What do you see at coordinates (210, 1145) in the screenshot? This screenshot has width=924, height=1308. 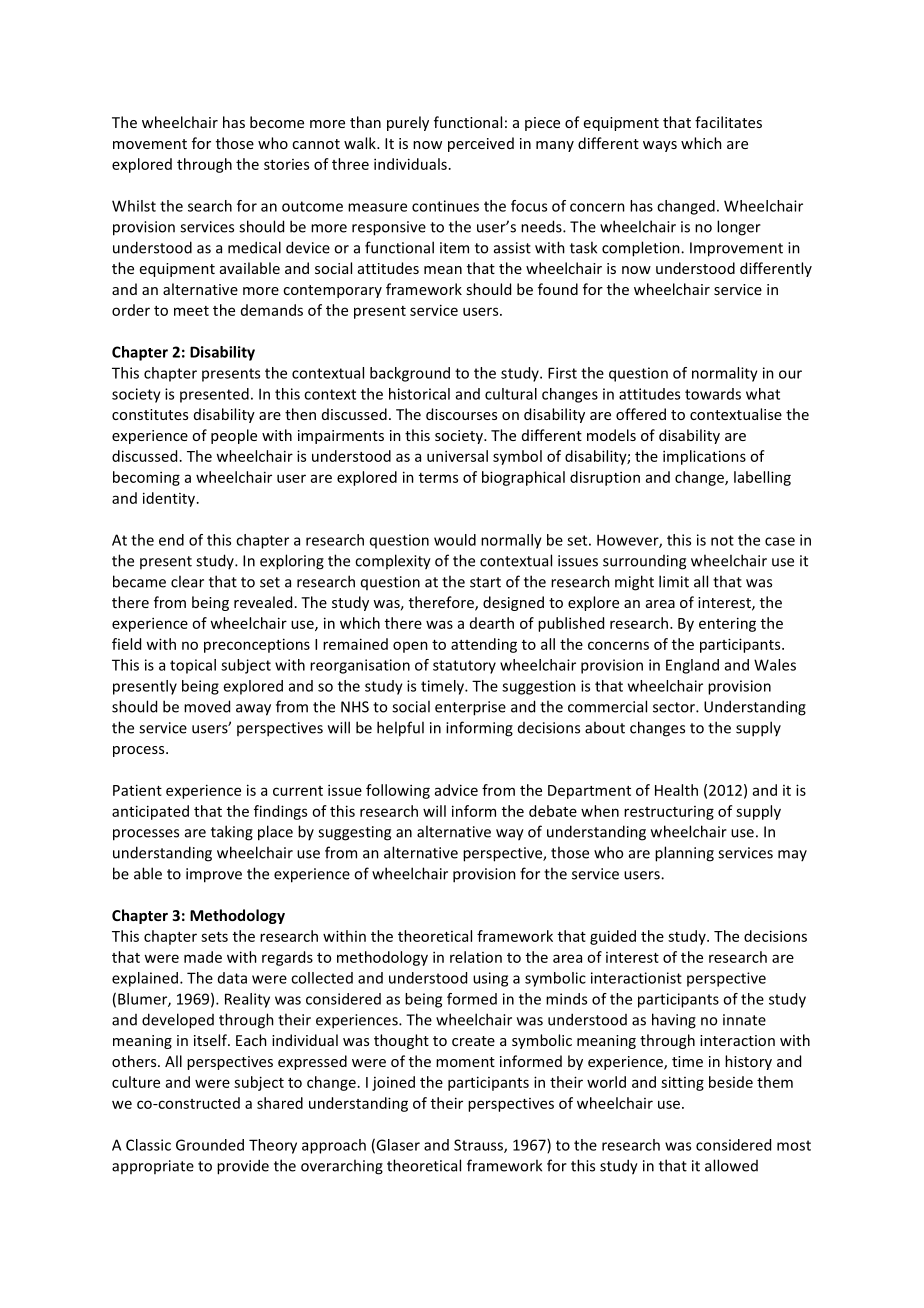 I see `Grounded` at bounding box center [210, 1145].
